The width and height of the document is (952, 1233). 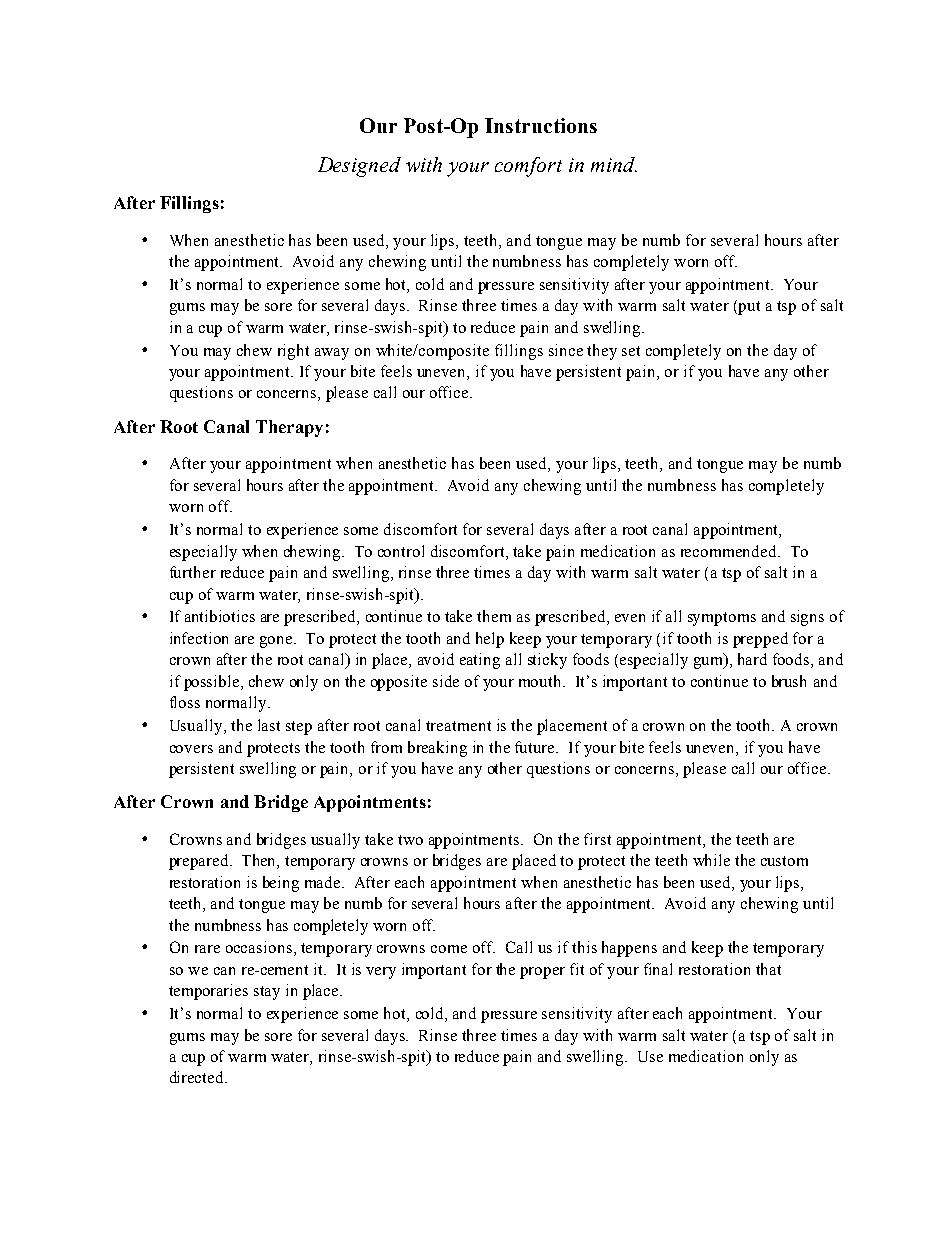 What do you see at coordinates (542, 973) in the document?
I see `proper` at bounding box center [542, 973].
